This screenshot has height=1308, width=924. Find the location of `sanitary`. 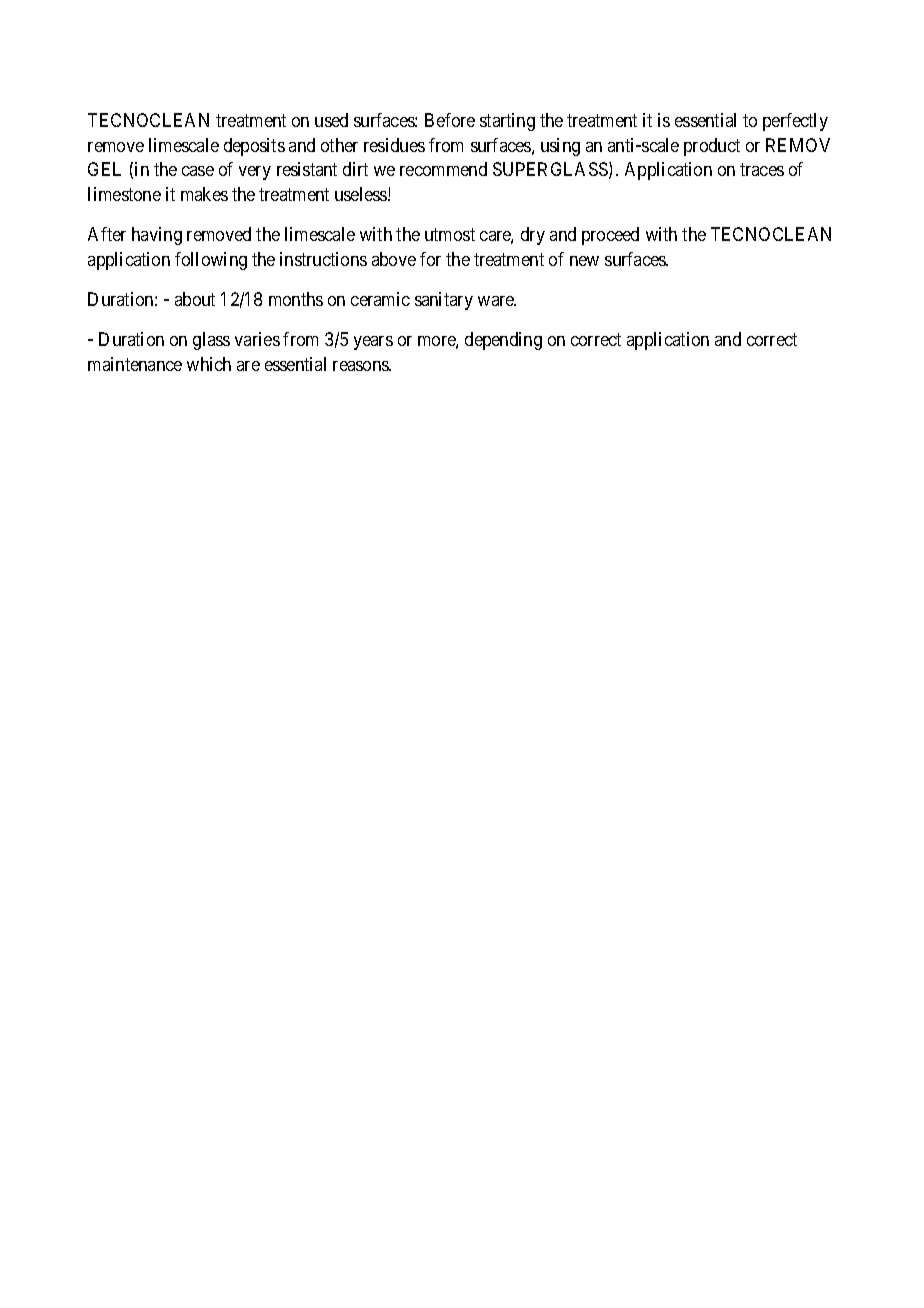

sanitary is located at coordinates (444, 301).
